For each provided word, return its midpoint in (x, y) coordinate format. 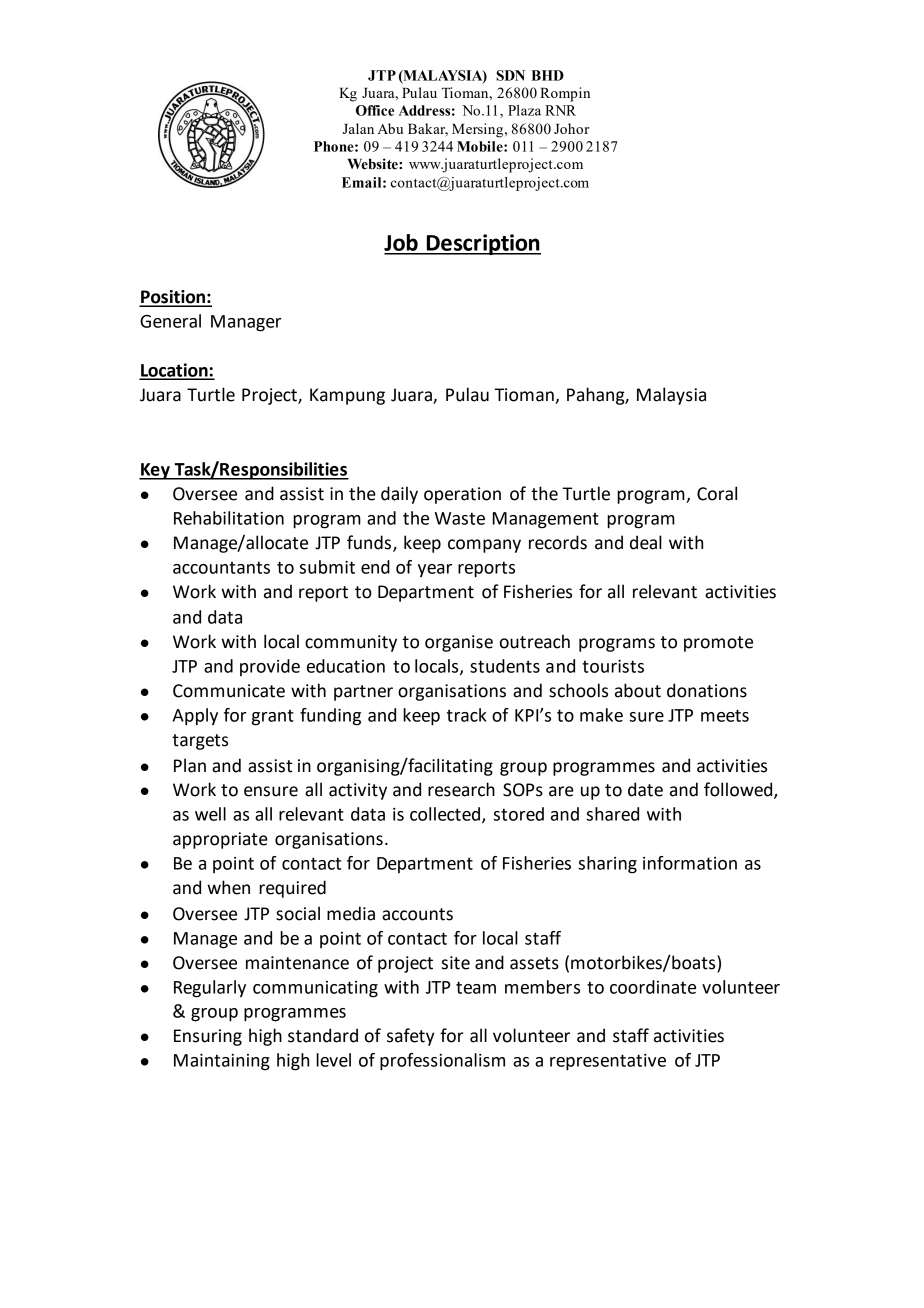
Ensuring (208, 1037)
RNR (560, 110)
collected (445, 814)
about (638, 690)
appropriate (220, 840)
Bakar (428, 129)
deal (646, 542)
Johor (571, 128)
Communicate (229, 691)
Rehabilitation (229, 518)
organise (459, 643)
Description (482, 244)
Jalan (358, 128)
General (170, 321)
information (690, 863)
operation (462, 495)
